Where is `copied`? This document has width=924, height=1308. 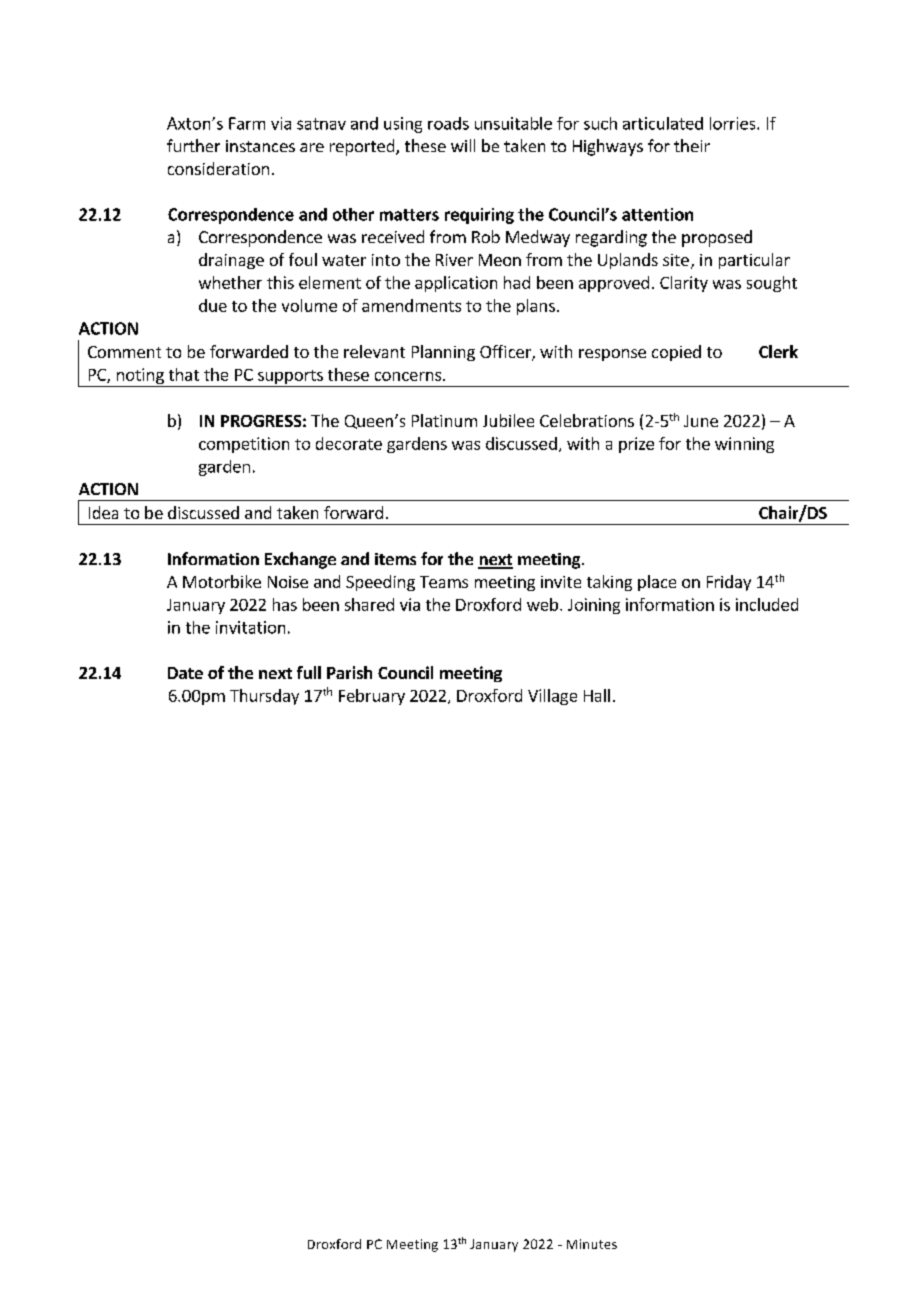 copied is located at coordinates (676, 353).
